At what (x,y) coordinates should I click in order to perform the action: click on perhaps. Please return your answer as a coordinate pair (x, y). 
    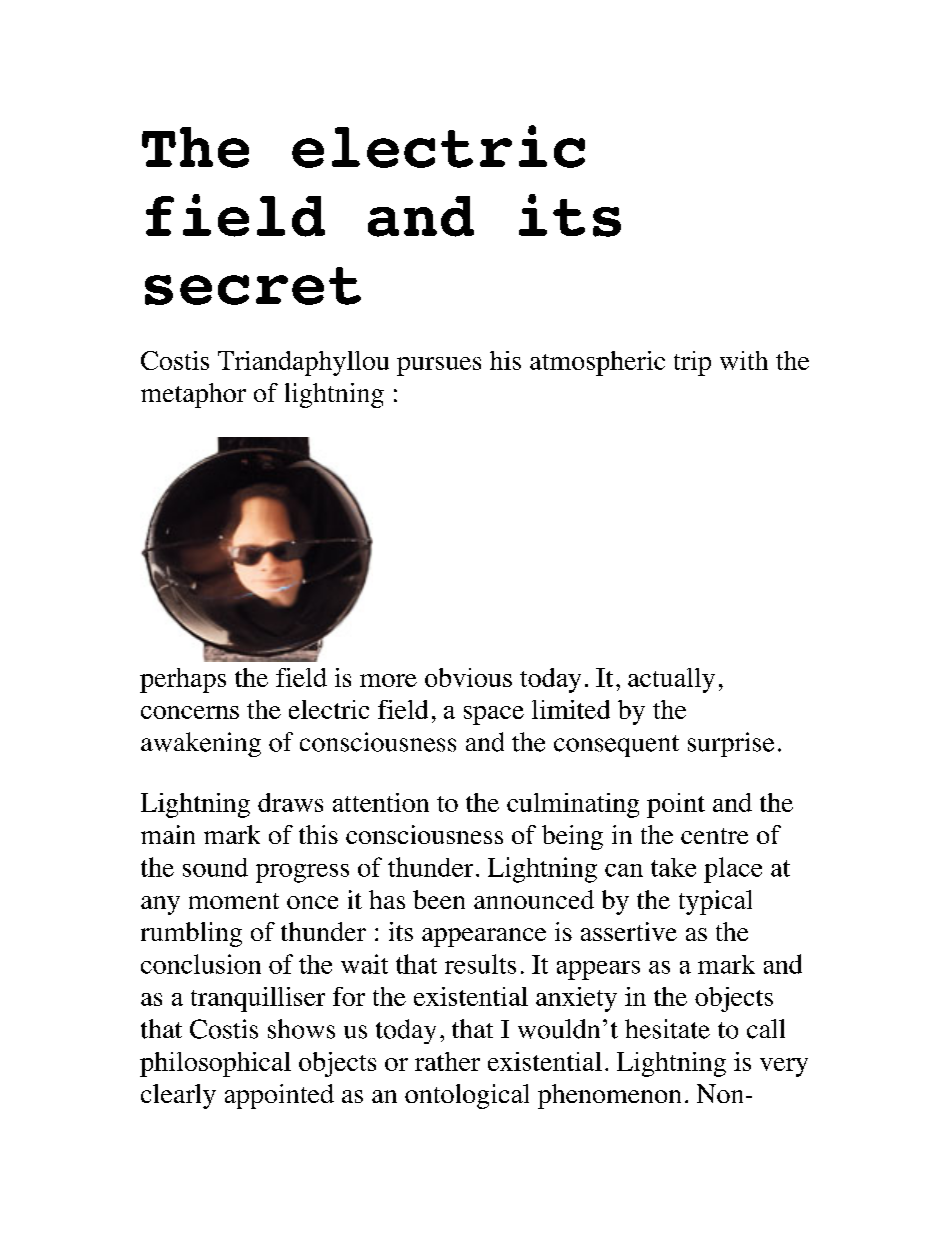
    Looking at the image, I should click on (183, 680).
